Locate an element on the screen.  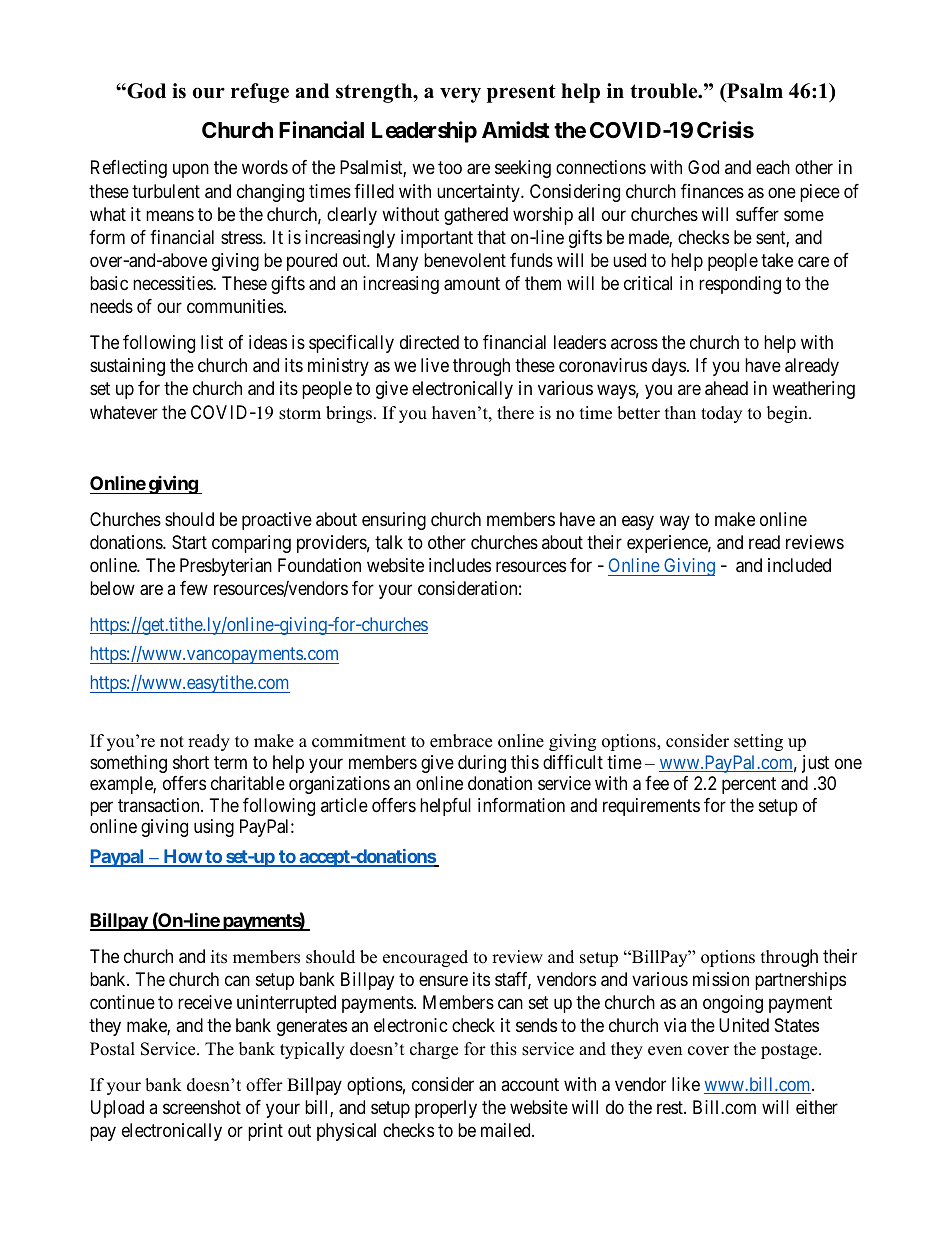
very is located at coordinates (460, 95).
